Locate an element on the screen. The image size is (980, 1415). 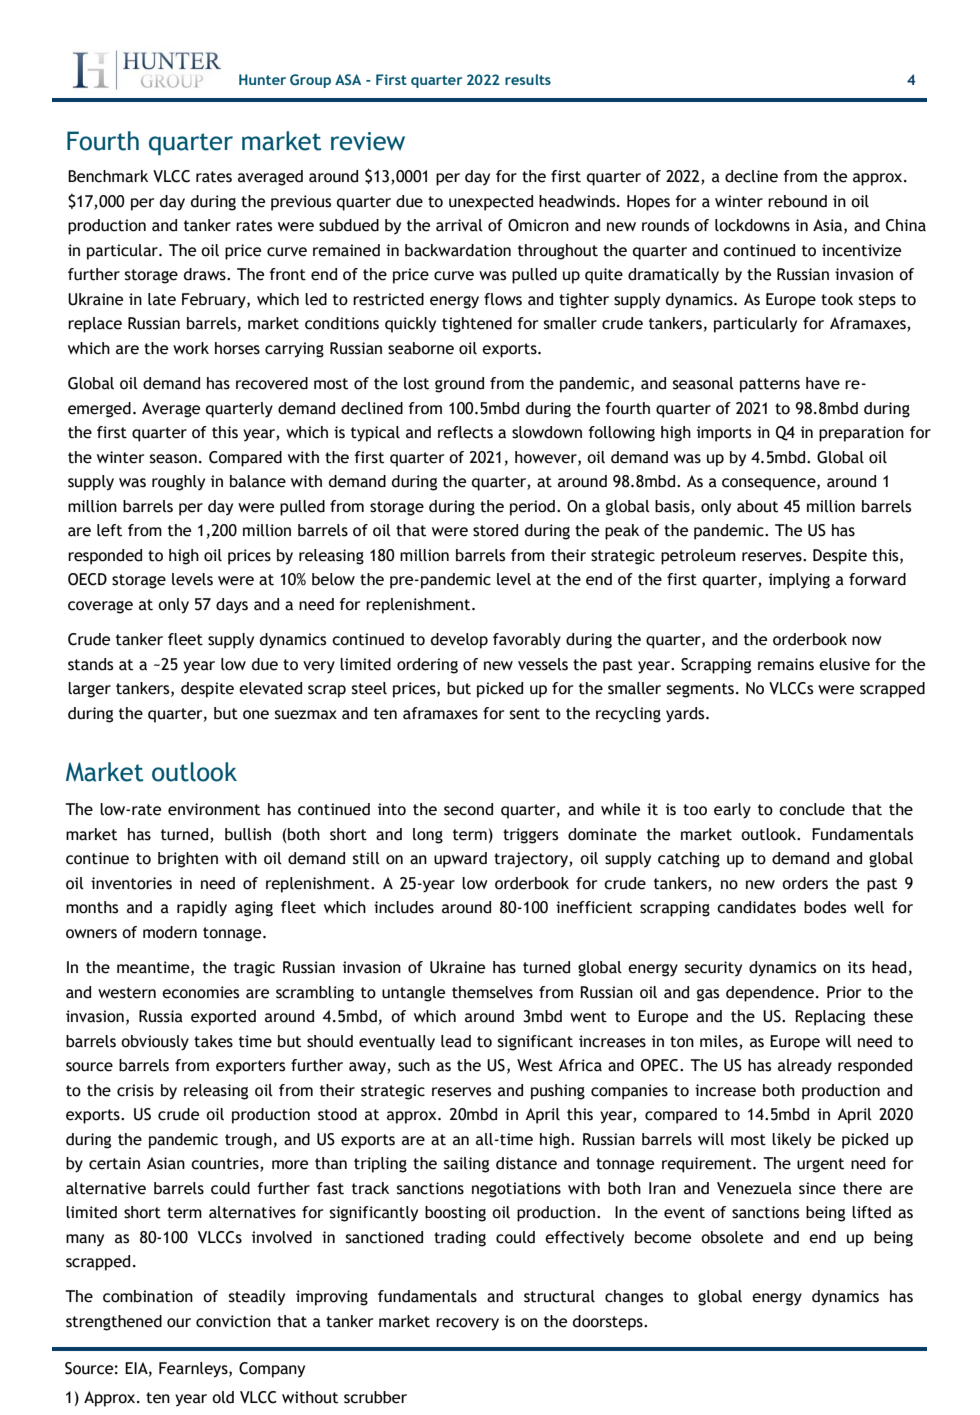
structural is located at coordinates (559, 1296).
